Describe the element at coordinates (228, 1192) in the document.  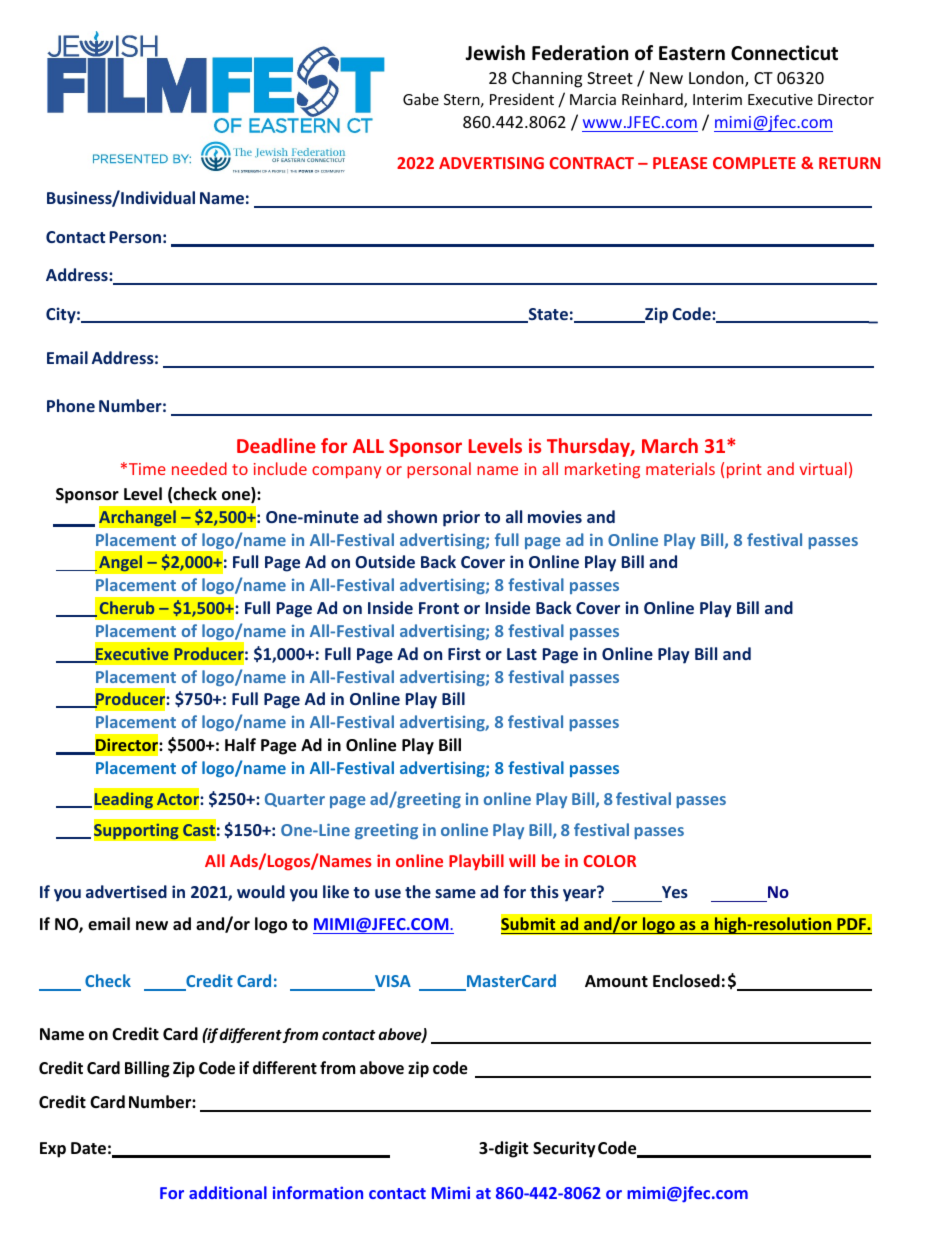
I see `additional` at that location.
